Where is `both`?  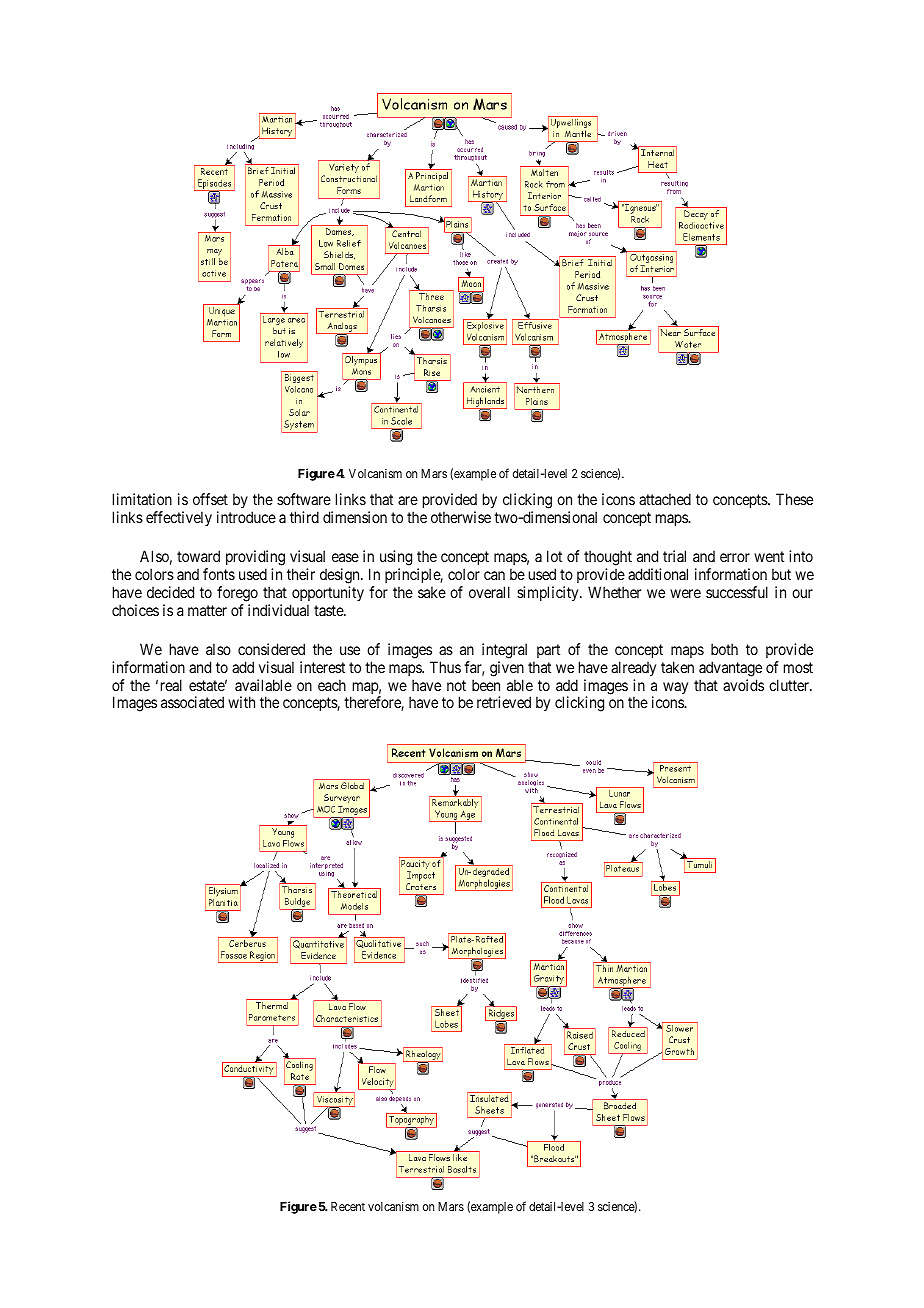
both is located at coordinates (724, 649).
